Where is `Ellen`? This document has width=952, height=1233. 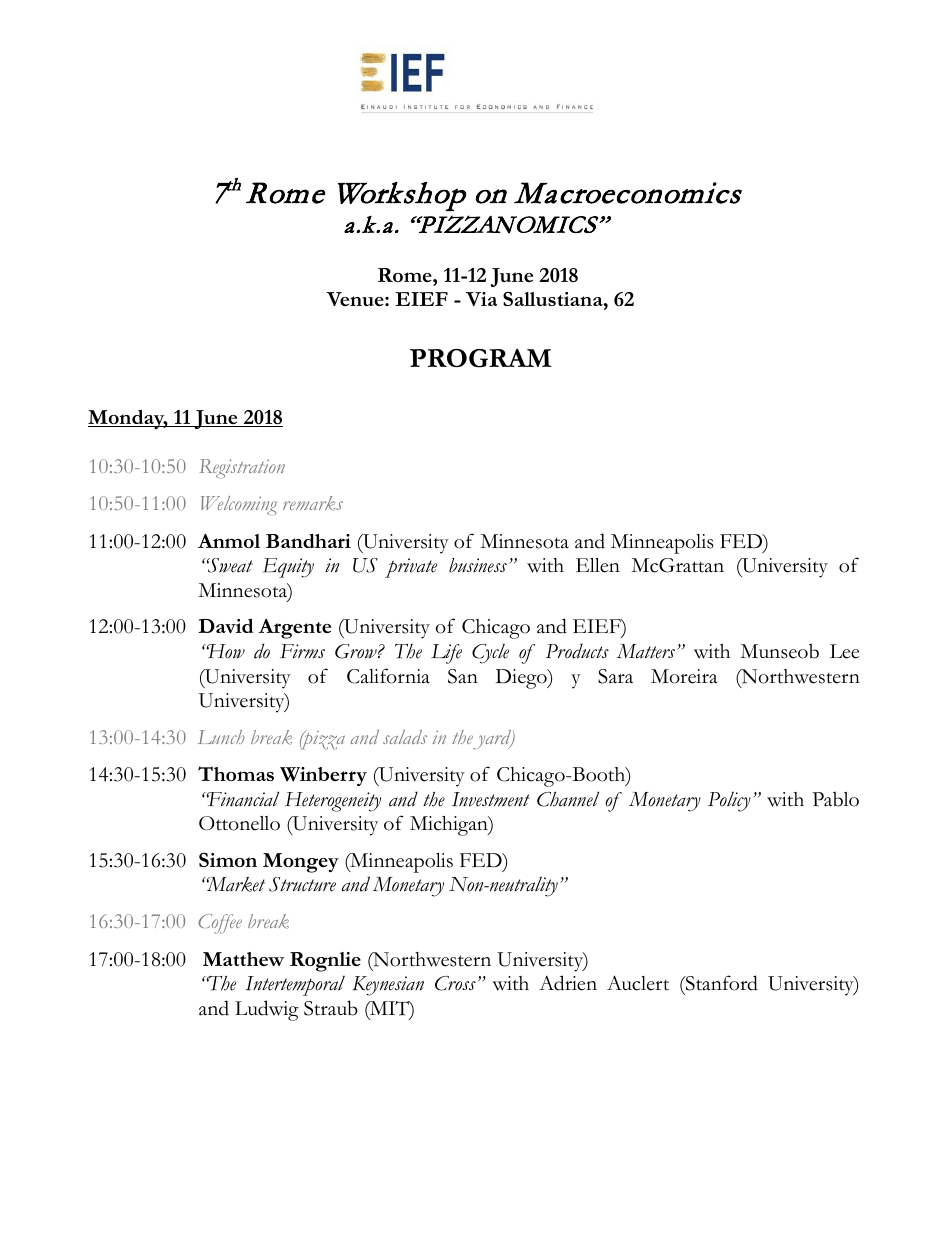 Ellen is located at coordinates (598, 565).
